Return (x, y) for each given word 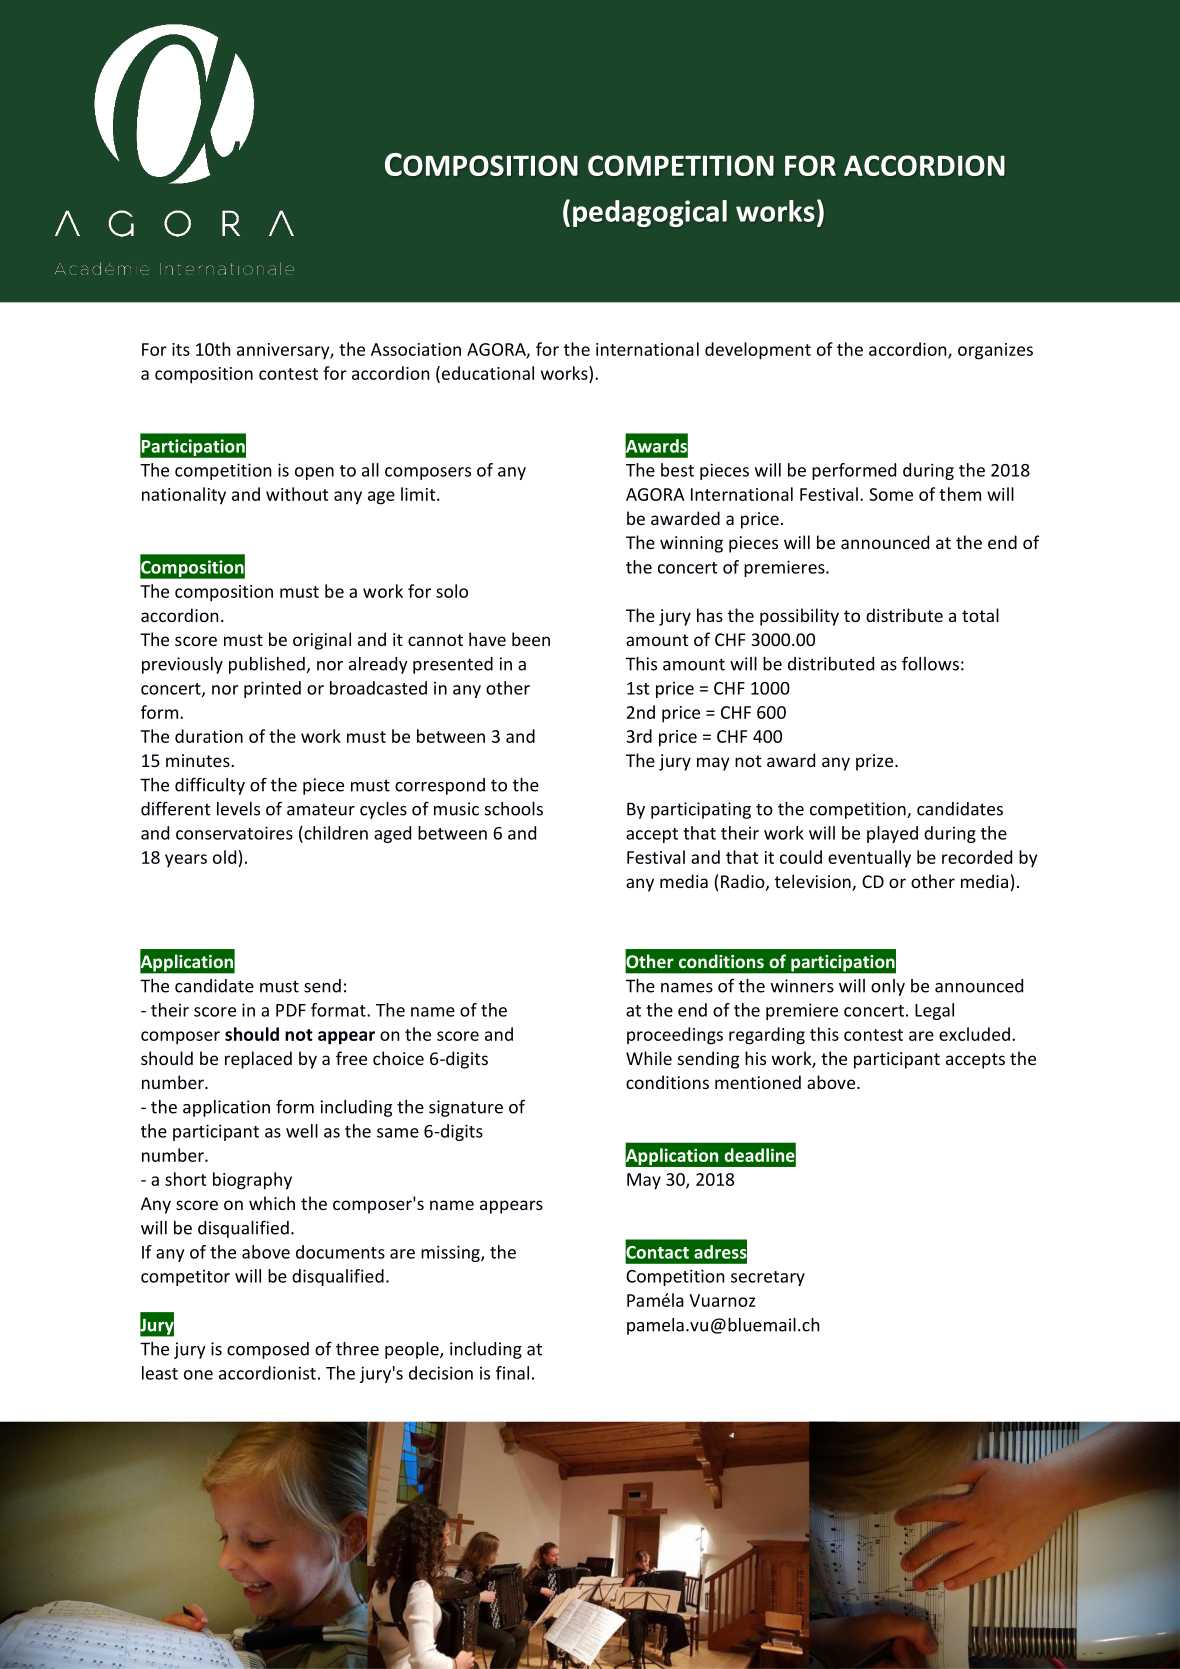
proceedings (675, 1036)
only (888, 987)
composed (268, 1350)
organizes (995, 351)
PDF (291, 1010)
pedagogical (650, 213)
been (531, 639)
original (322, 641)
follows (930, 663)
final (512, 1373)
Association (416, 349)
